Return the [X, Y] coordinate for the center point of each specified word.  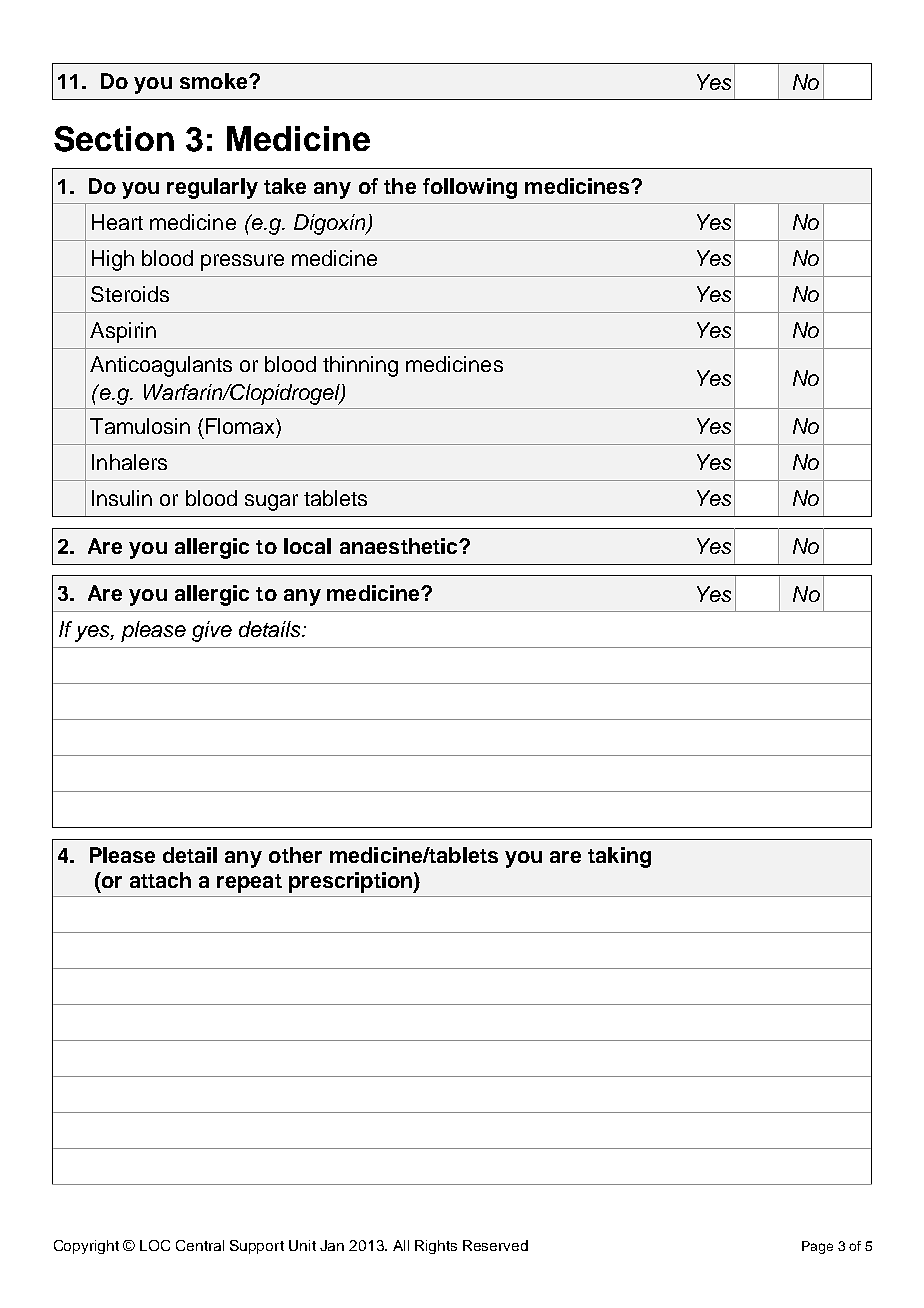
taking [619, 857]
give [212, 631]
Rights [436, 1247]
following [470, 188]
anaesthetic [400, 546]
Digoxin [330, 224]
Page [817, 1247]
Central [200, 1245]
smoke [215, 81]
